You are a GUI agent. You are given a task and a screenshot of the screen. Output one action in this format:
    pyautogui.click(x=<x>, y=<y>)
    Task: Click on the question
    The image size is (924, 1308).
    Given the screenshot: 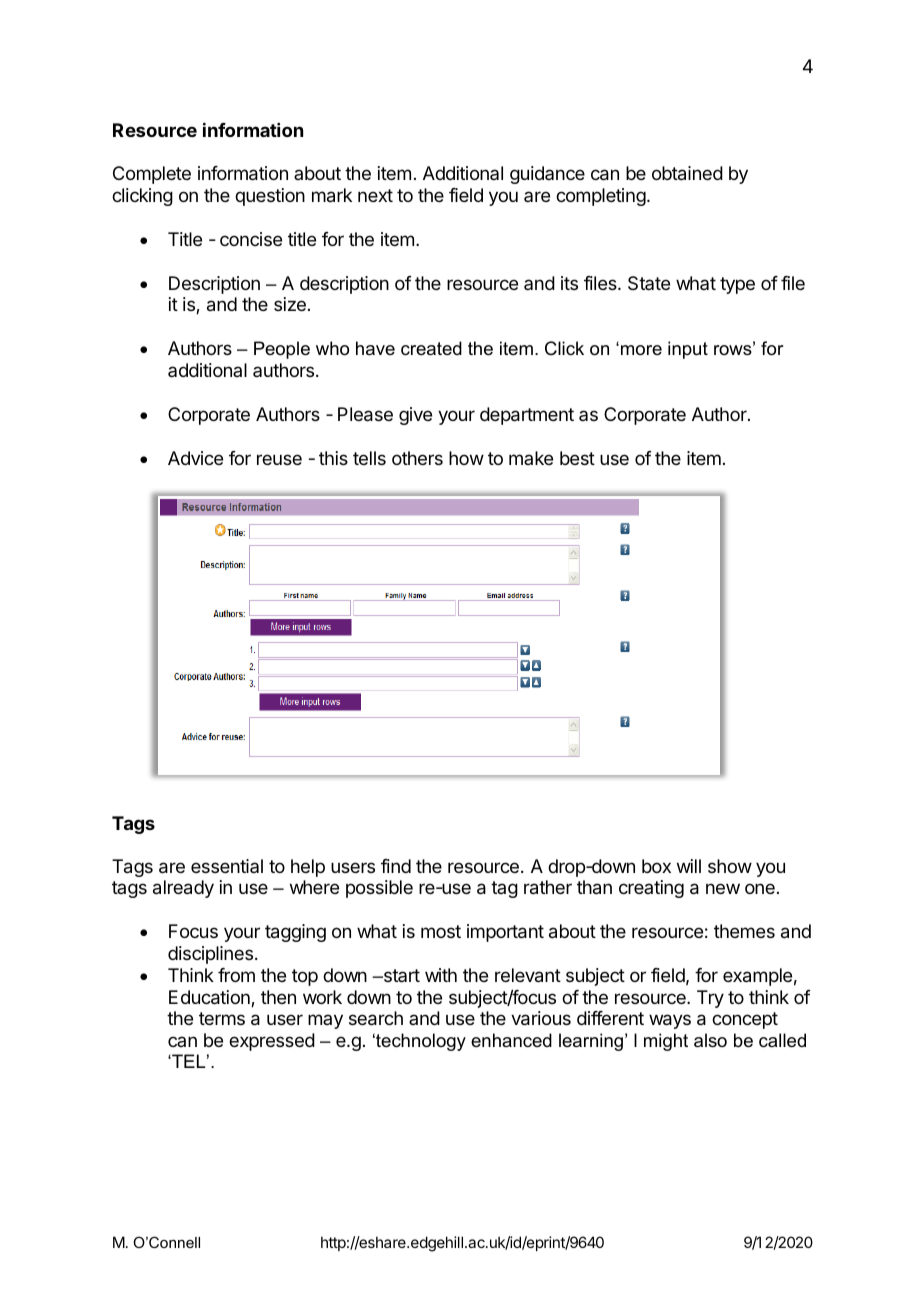 What is the action you would take?
    pyautogui.click(x=270, y=197)
